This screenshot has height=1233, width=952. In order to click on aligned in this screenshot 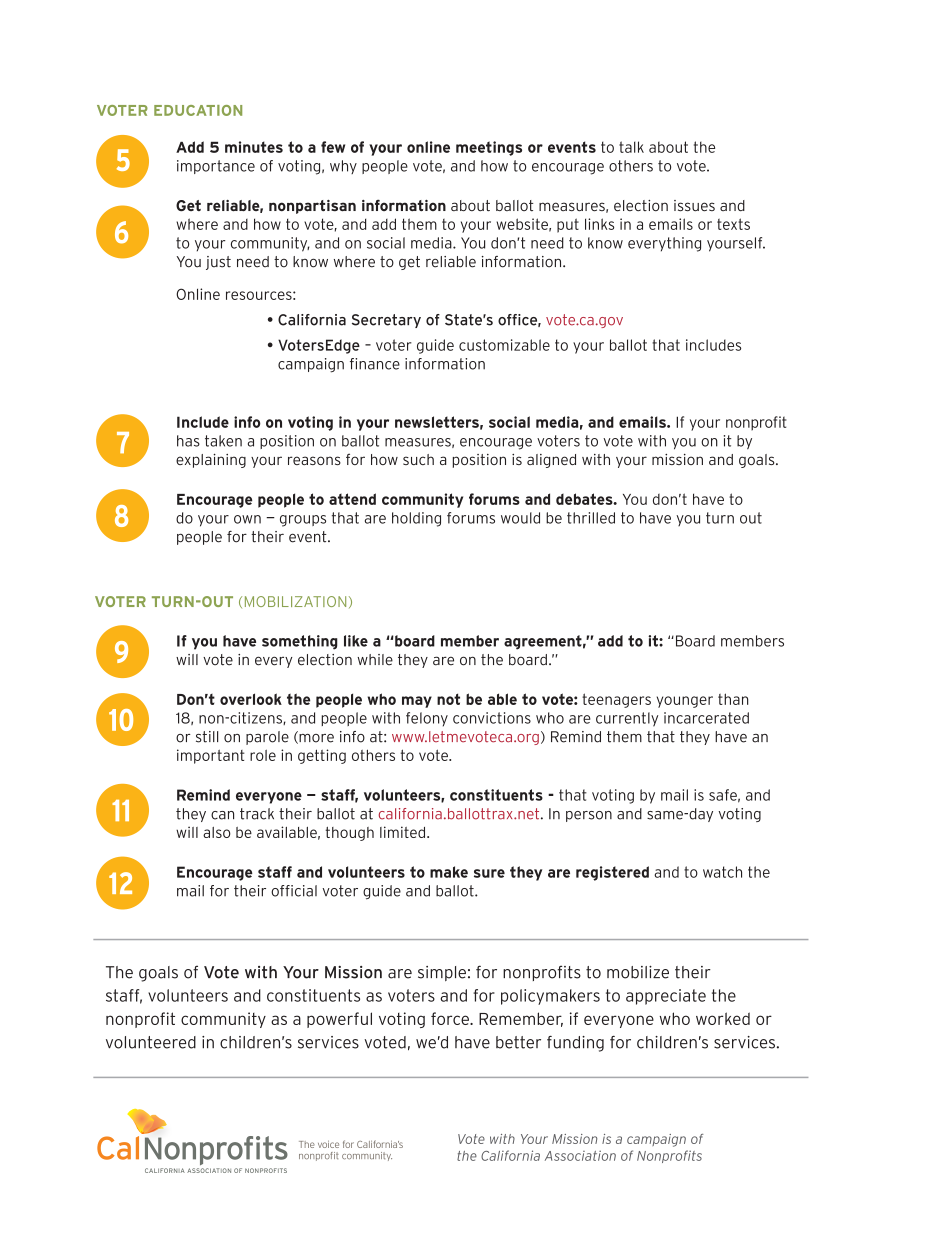, I will do `click(551, 461)`.
